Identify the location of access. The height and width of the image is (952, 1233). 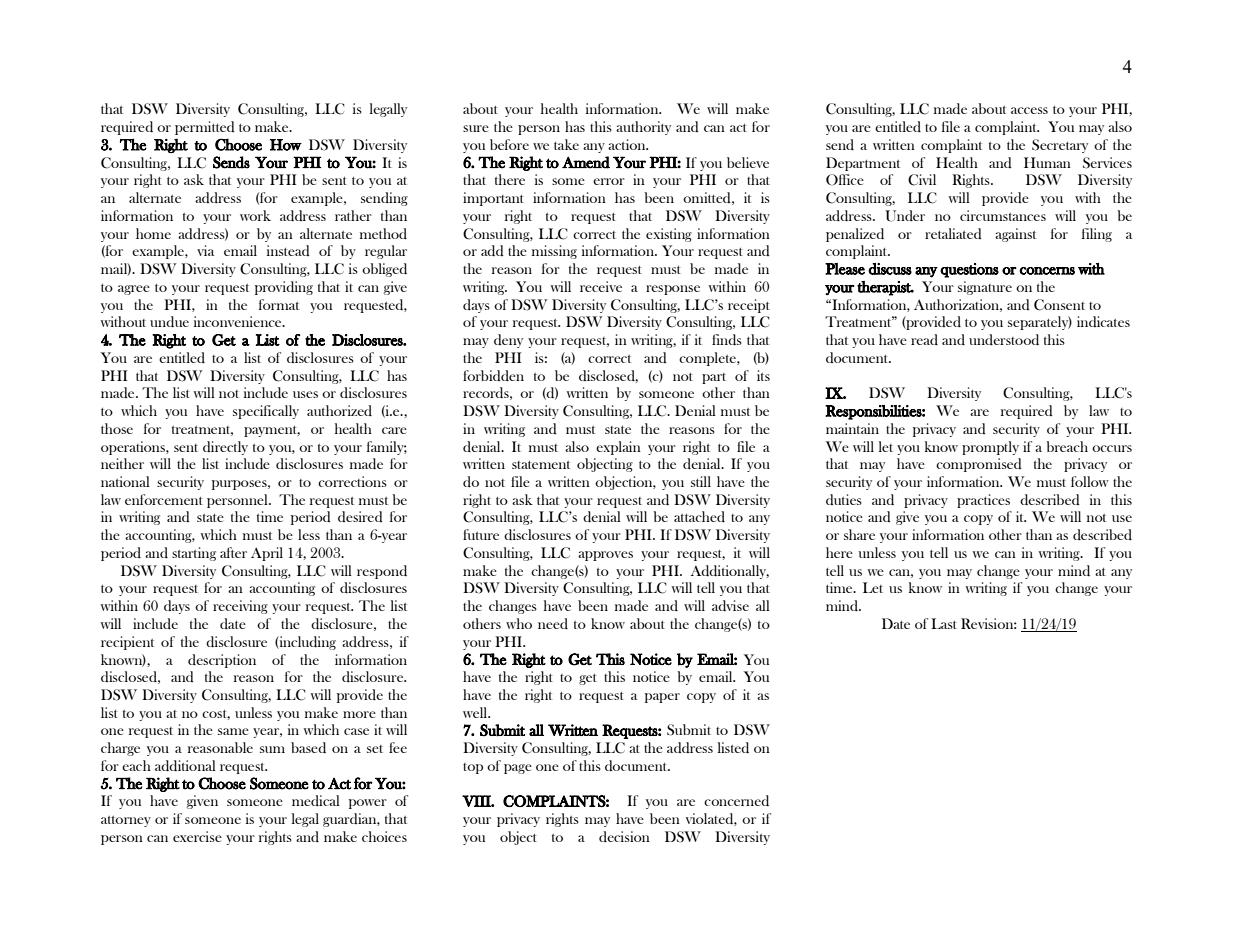
(1029, 110).
